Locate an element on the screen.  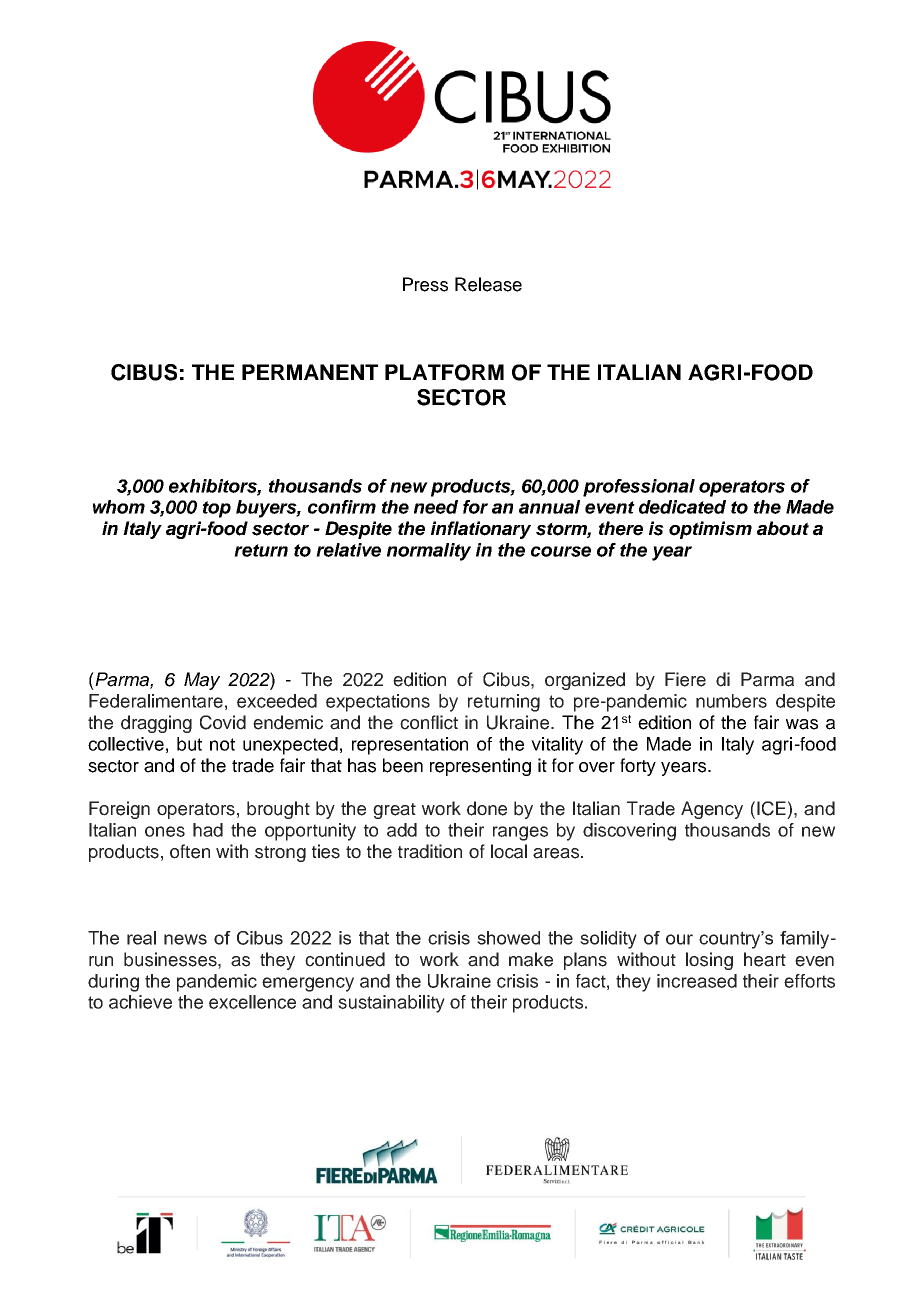
professional is located at coordinates (639, 488).
